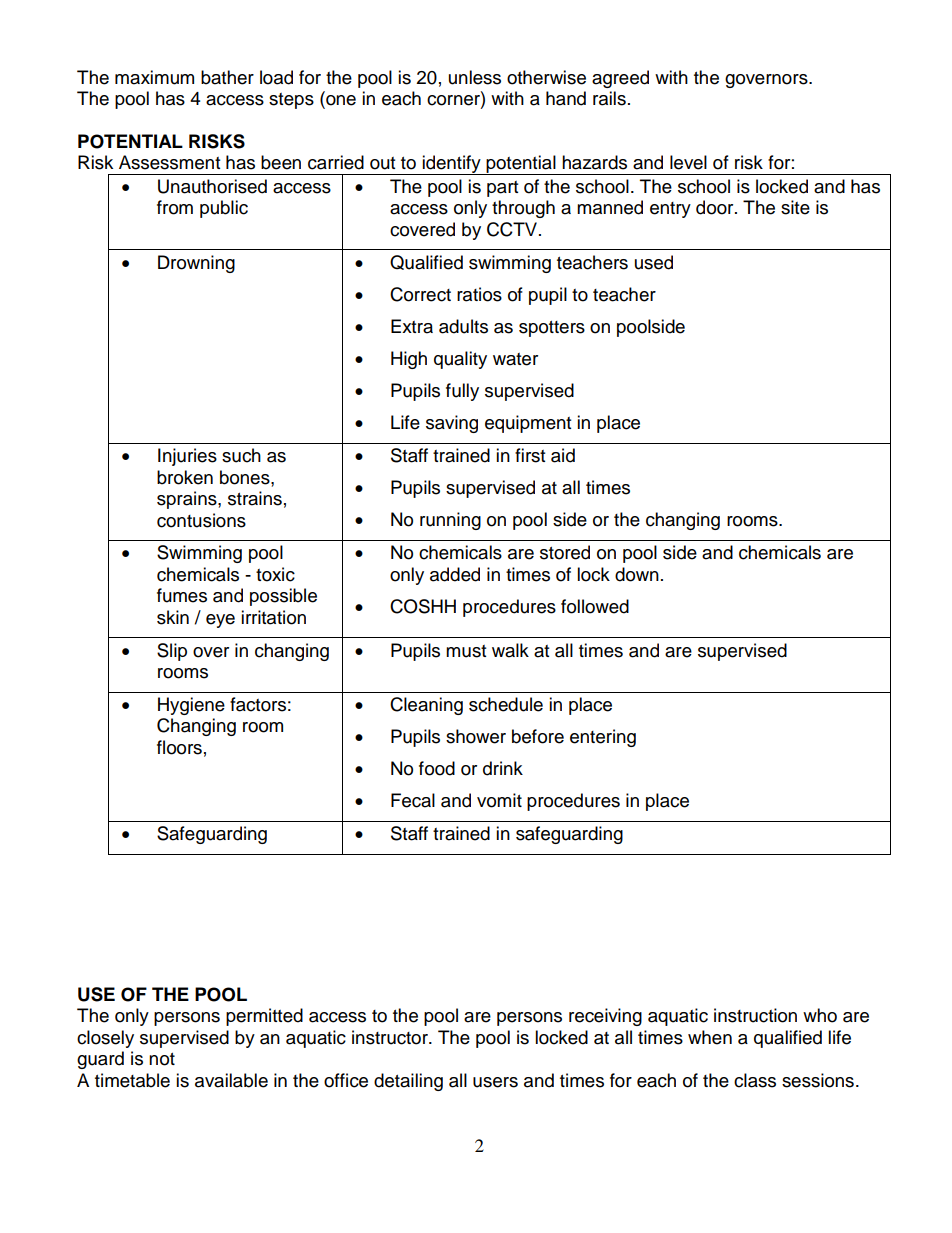 This page has width=952, height=1233. What do you see at coordinates (688, 162) in the page?
I see `level` at bounding box center [688, 162].
